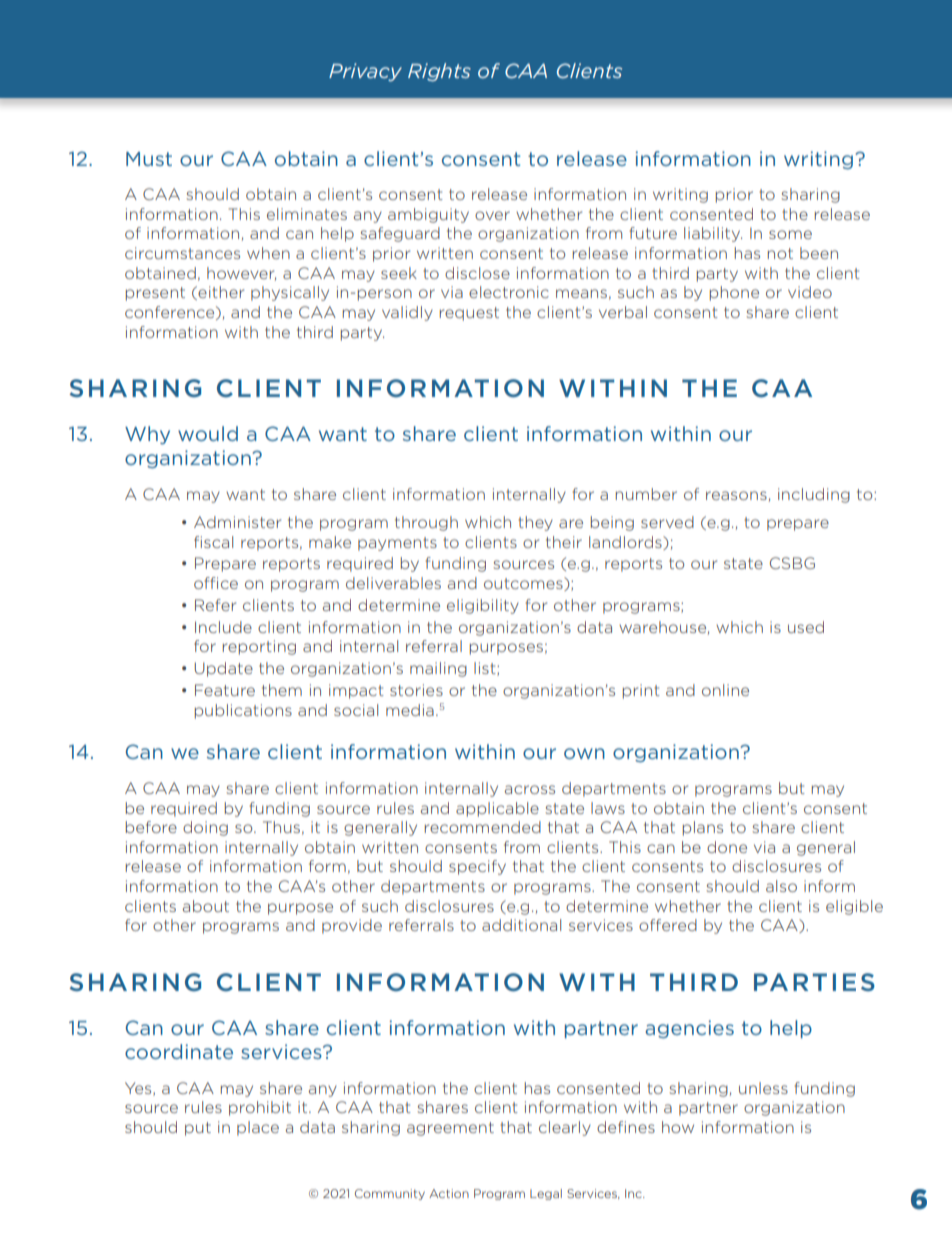 Image resolution: width=952 pixels, height=1233 pixels. I want to click on reporting, so click(259, 647).
